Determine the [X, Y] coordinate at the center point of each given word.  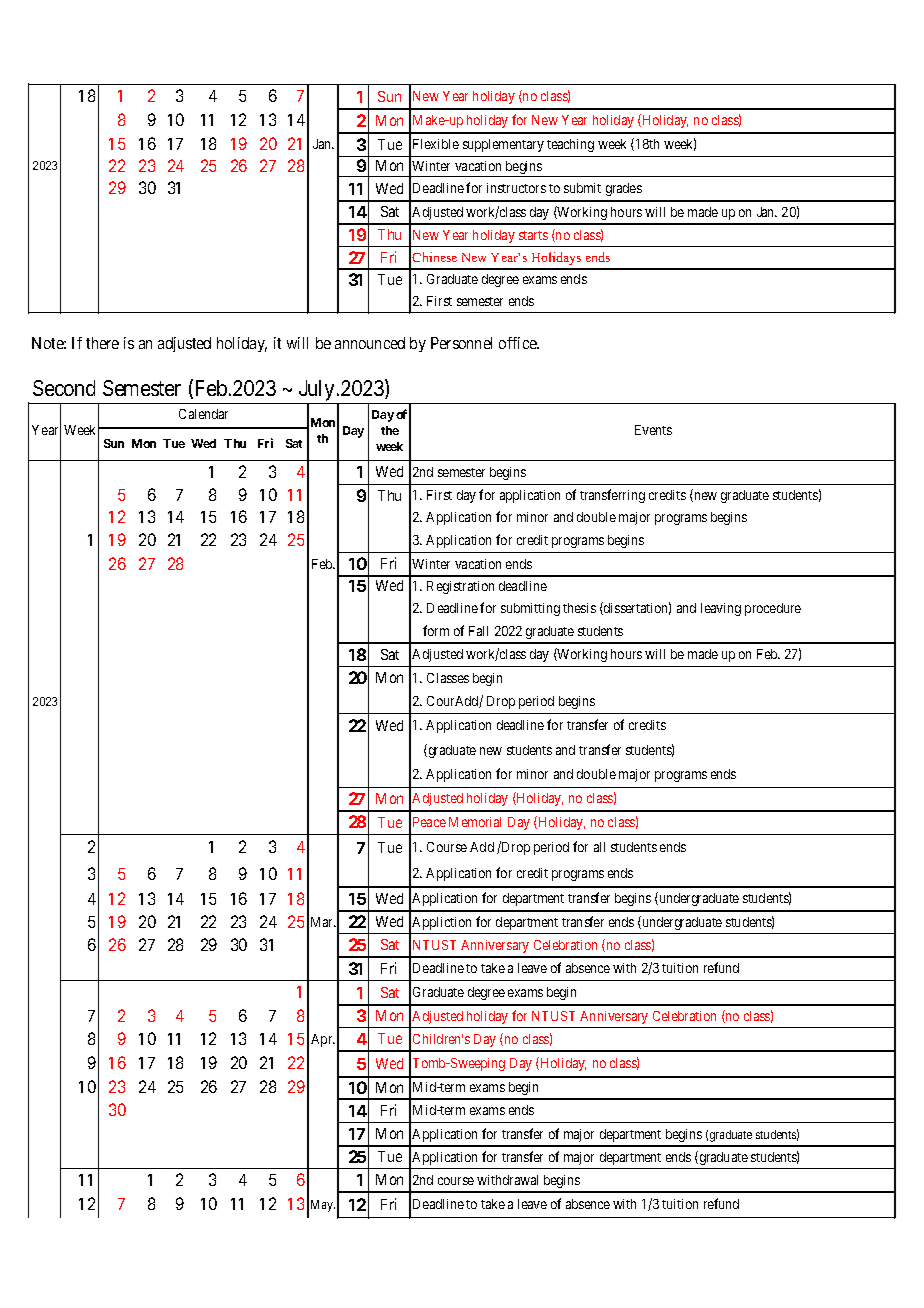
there [102, 343]
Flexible [436, 144]
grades [624, 189]
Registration [460, 587]
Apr [323, 1040]
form [436, 630]
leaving [721, 609]
